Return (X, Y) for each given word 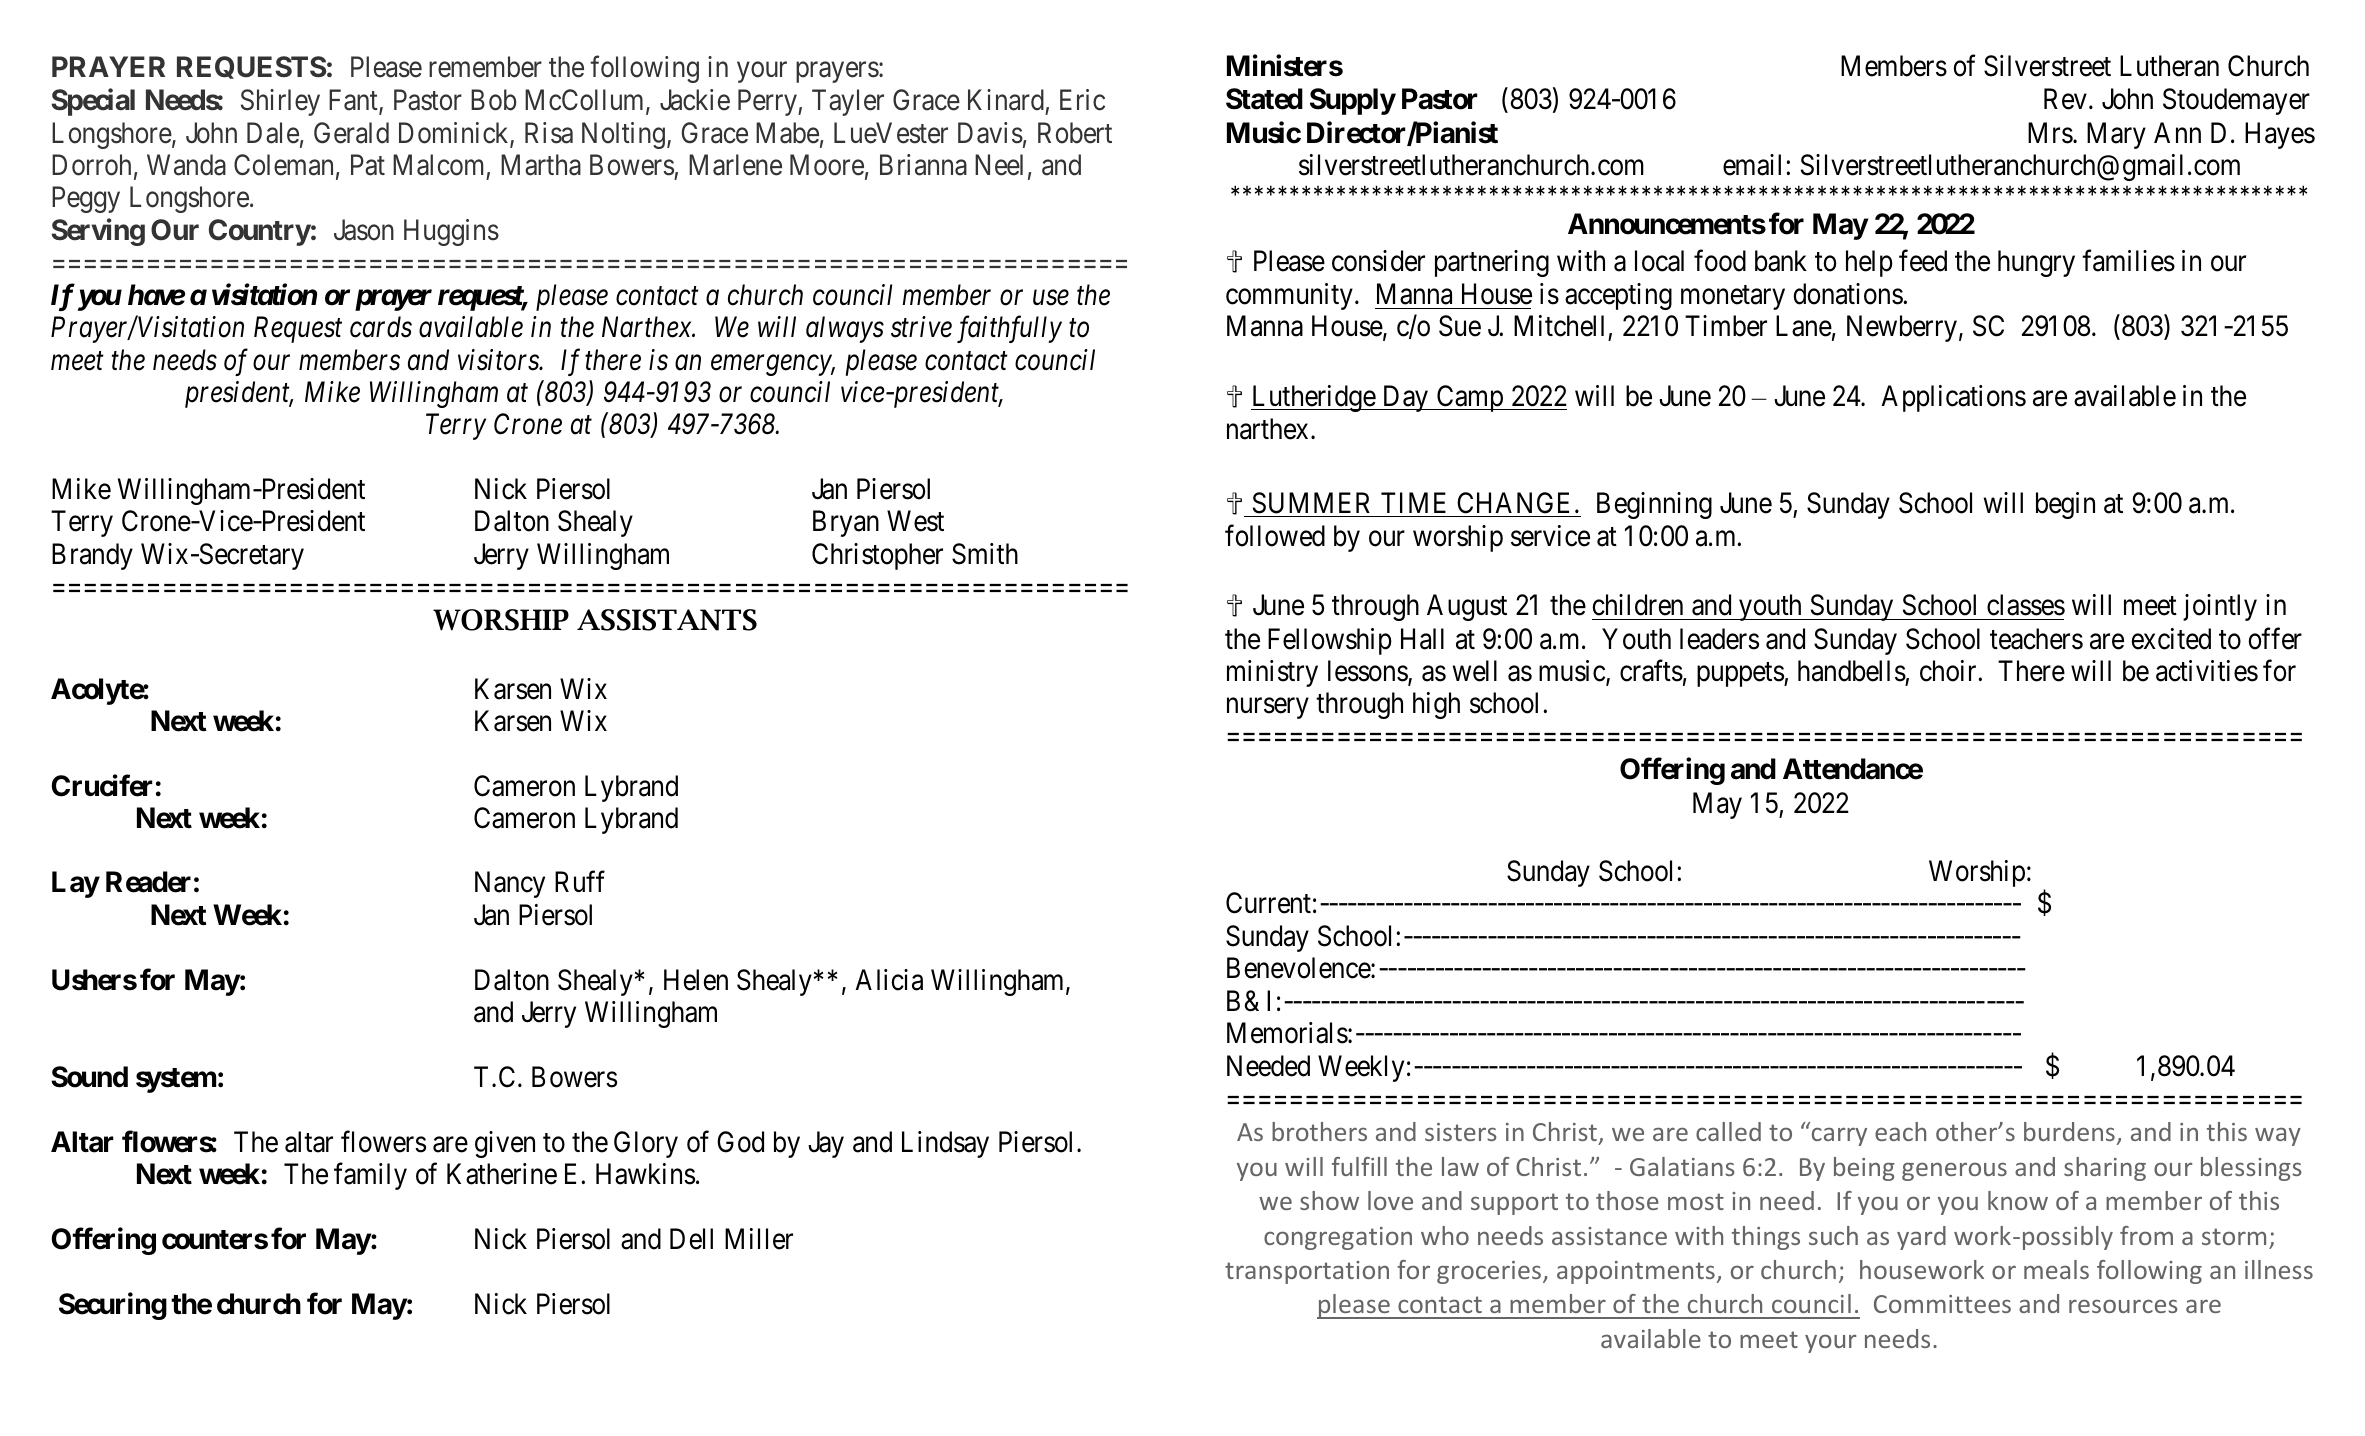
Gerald (351, 133)
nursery (1268, 708)
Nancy (510, 885)
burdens (2069, 1131)
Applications (1953, 398)
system (176, 1080)
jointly (2220, 607)
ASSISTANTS (667, 620)
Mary (2116, 135)
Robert (1075, 133)
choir (1949, 671)
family (370, 1176)
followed (1275, 536)
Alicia (889, 980)
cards (381, 327)
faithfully (1009, 329)
